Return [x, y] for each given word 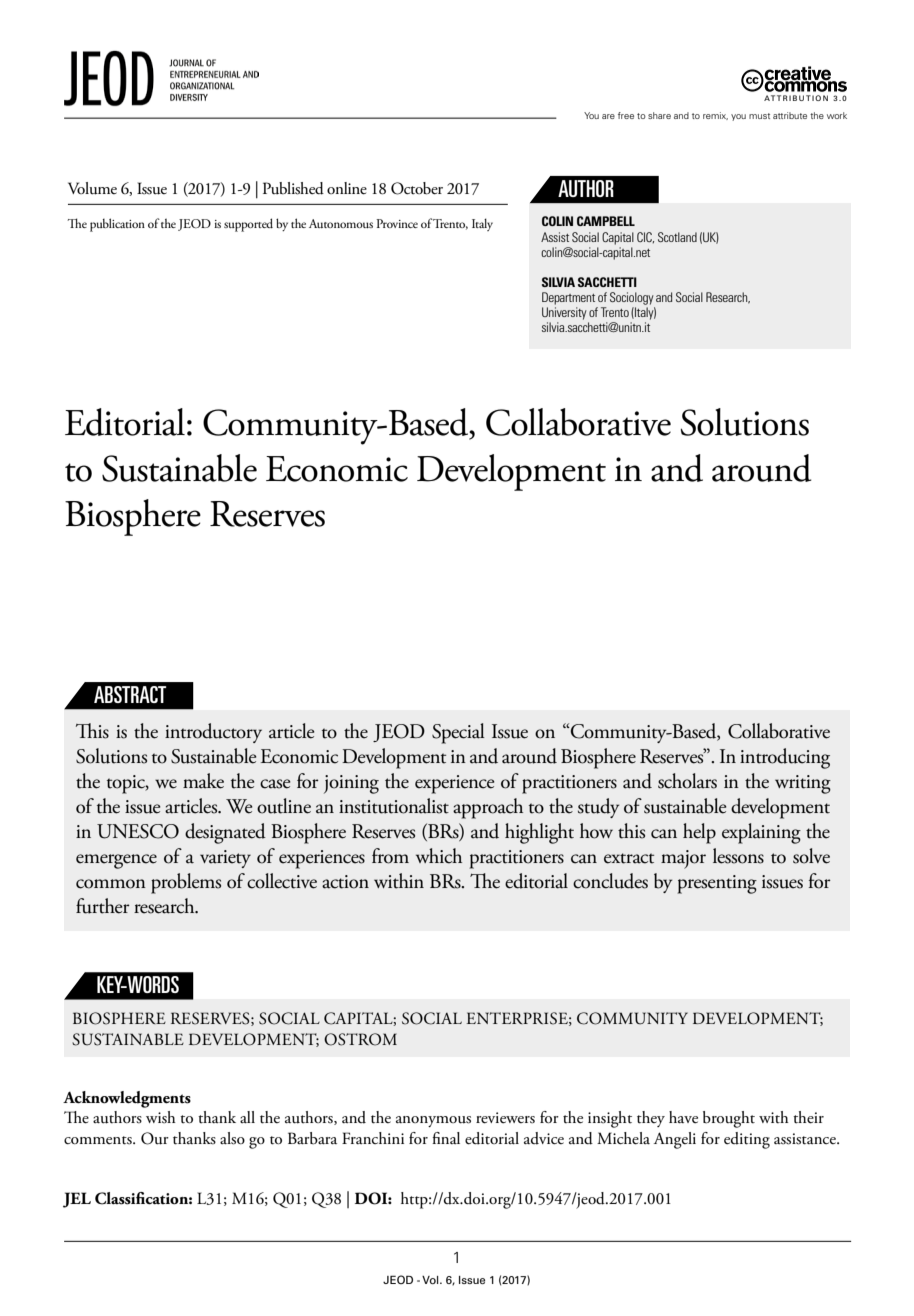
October [417, 188]
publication [117, 225]
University [564, 313]
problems [186, 883]
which [439, 856]
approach [488, 808]
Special [458, 733]
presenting [717, 884]
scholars [687, 781]
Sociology [632, 298]
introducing [785, 758]
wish [161, 1117]
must [759, 116]
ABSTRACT [130, 694]
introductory [213, 733]
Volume [92, 188]
